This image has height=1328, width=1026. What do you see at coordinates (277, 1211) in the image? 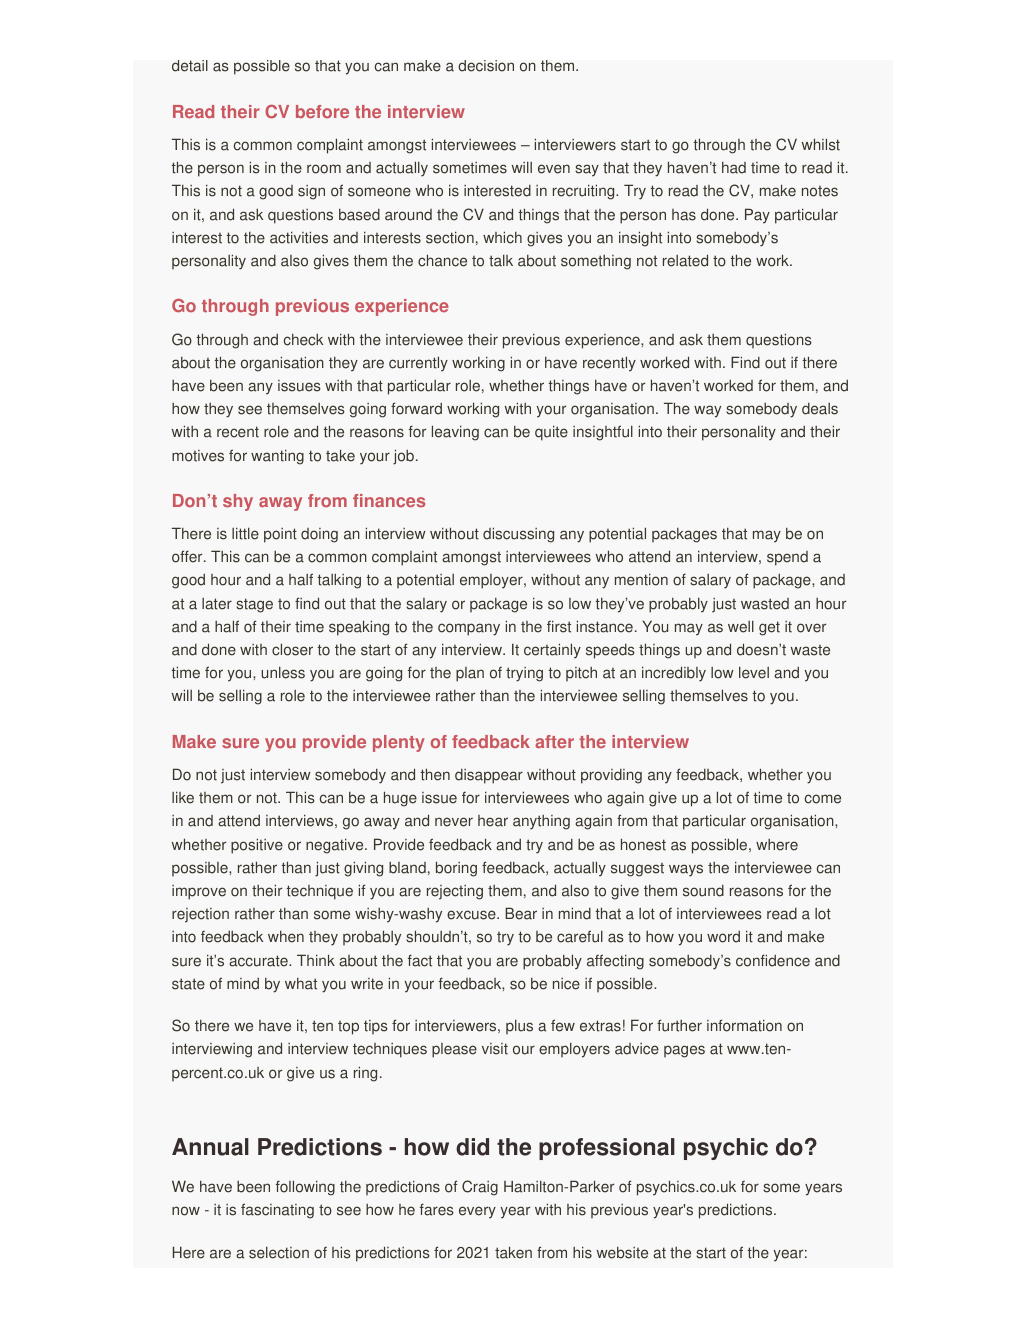
I see `fascinating` at bounding box center [277, 1211].
